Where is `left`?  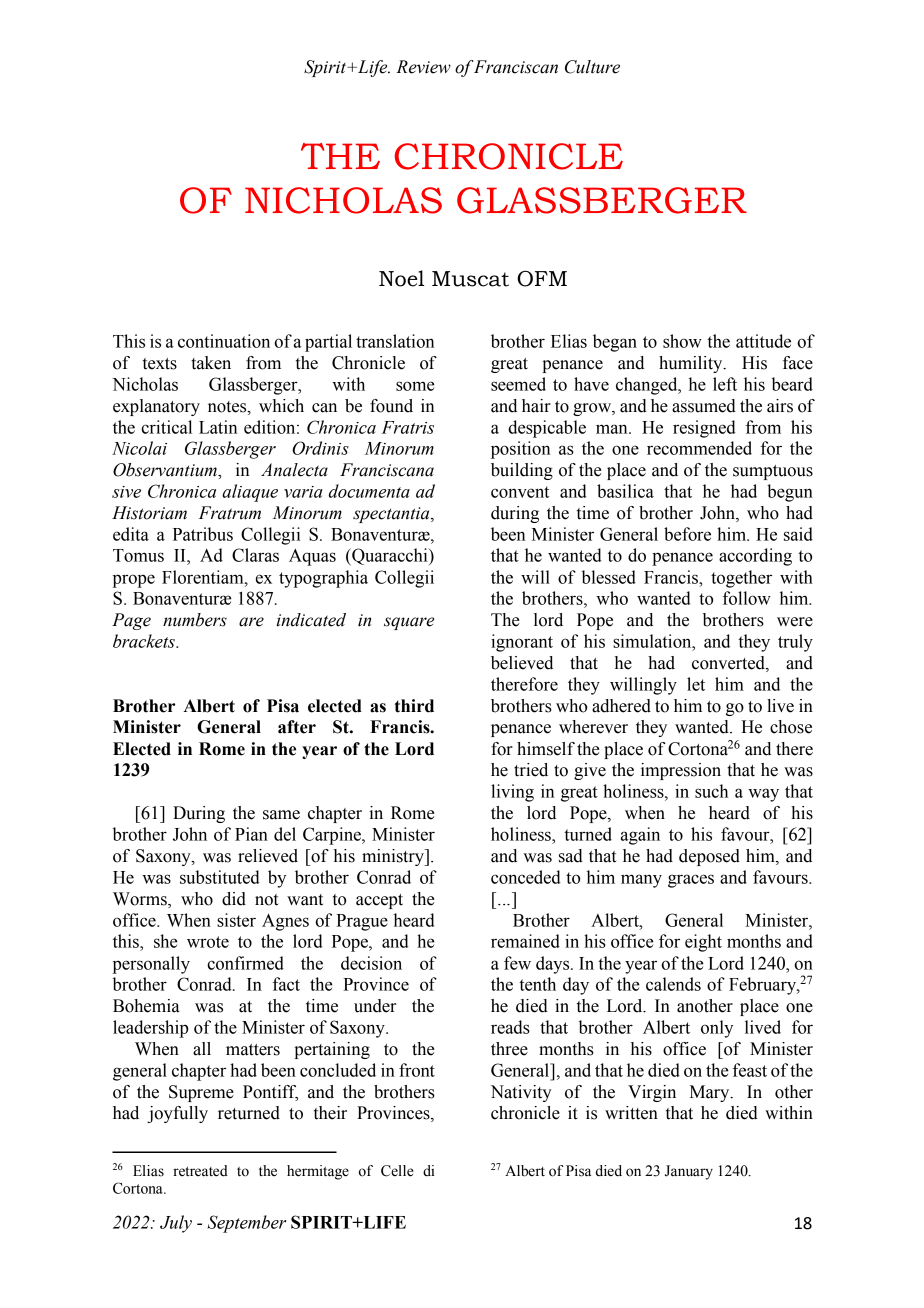 left is located at coordinates (725, 384).
